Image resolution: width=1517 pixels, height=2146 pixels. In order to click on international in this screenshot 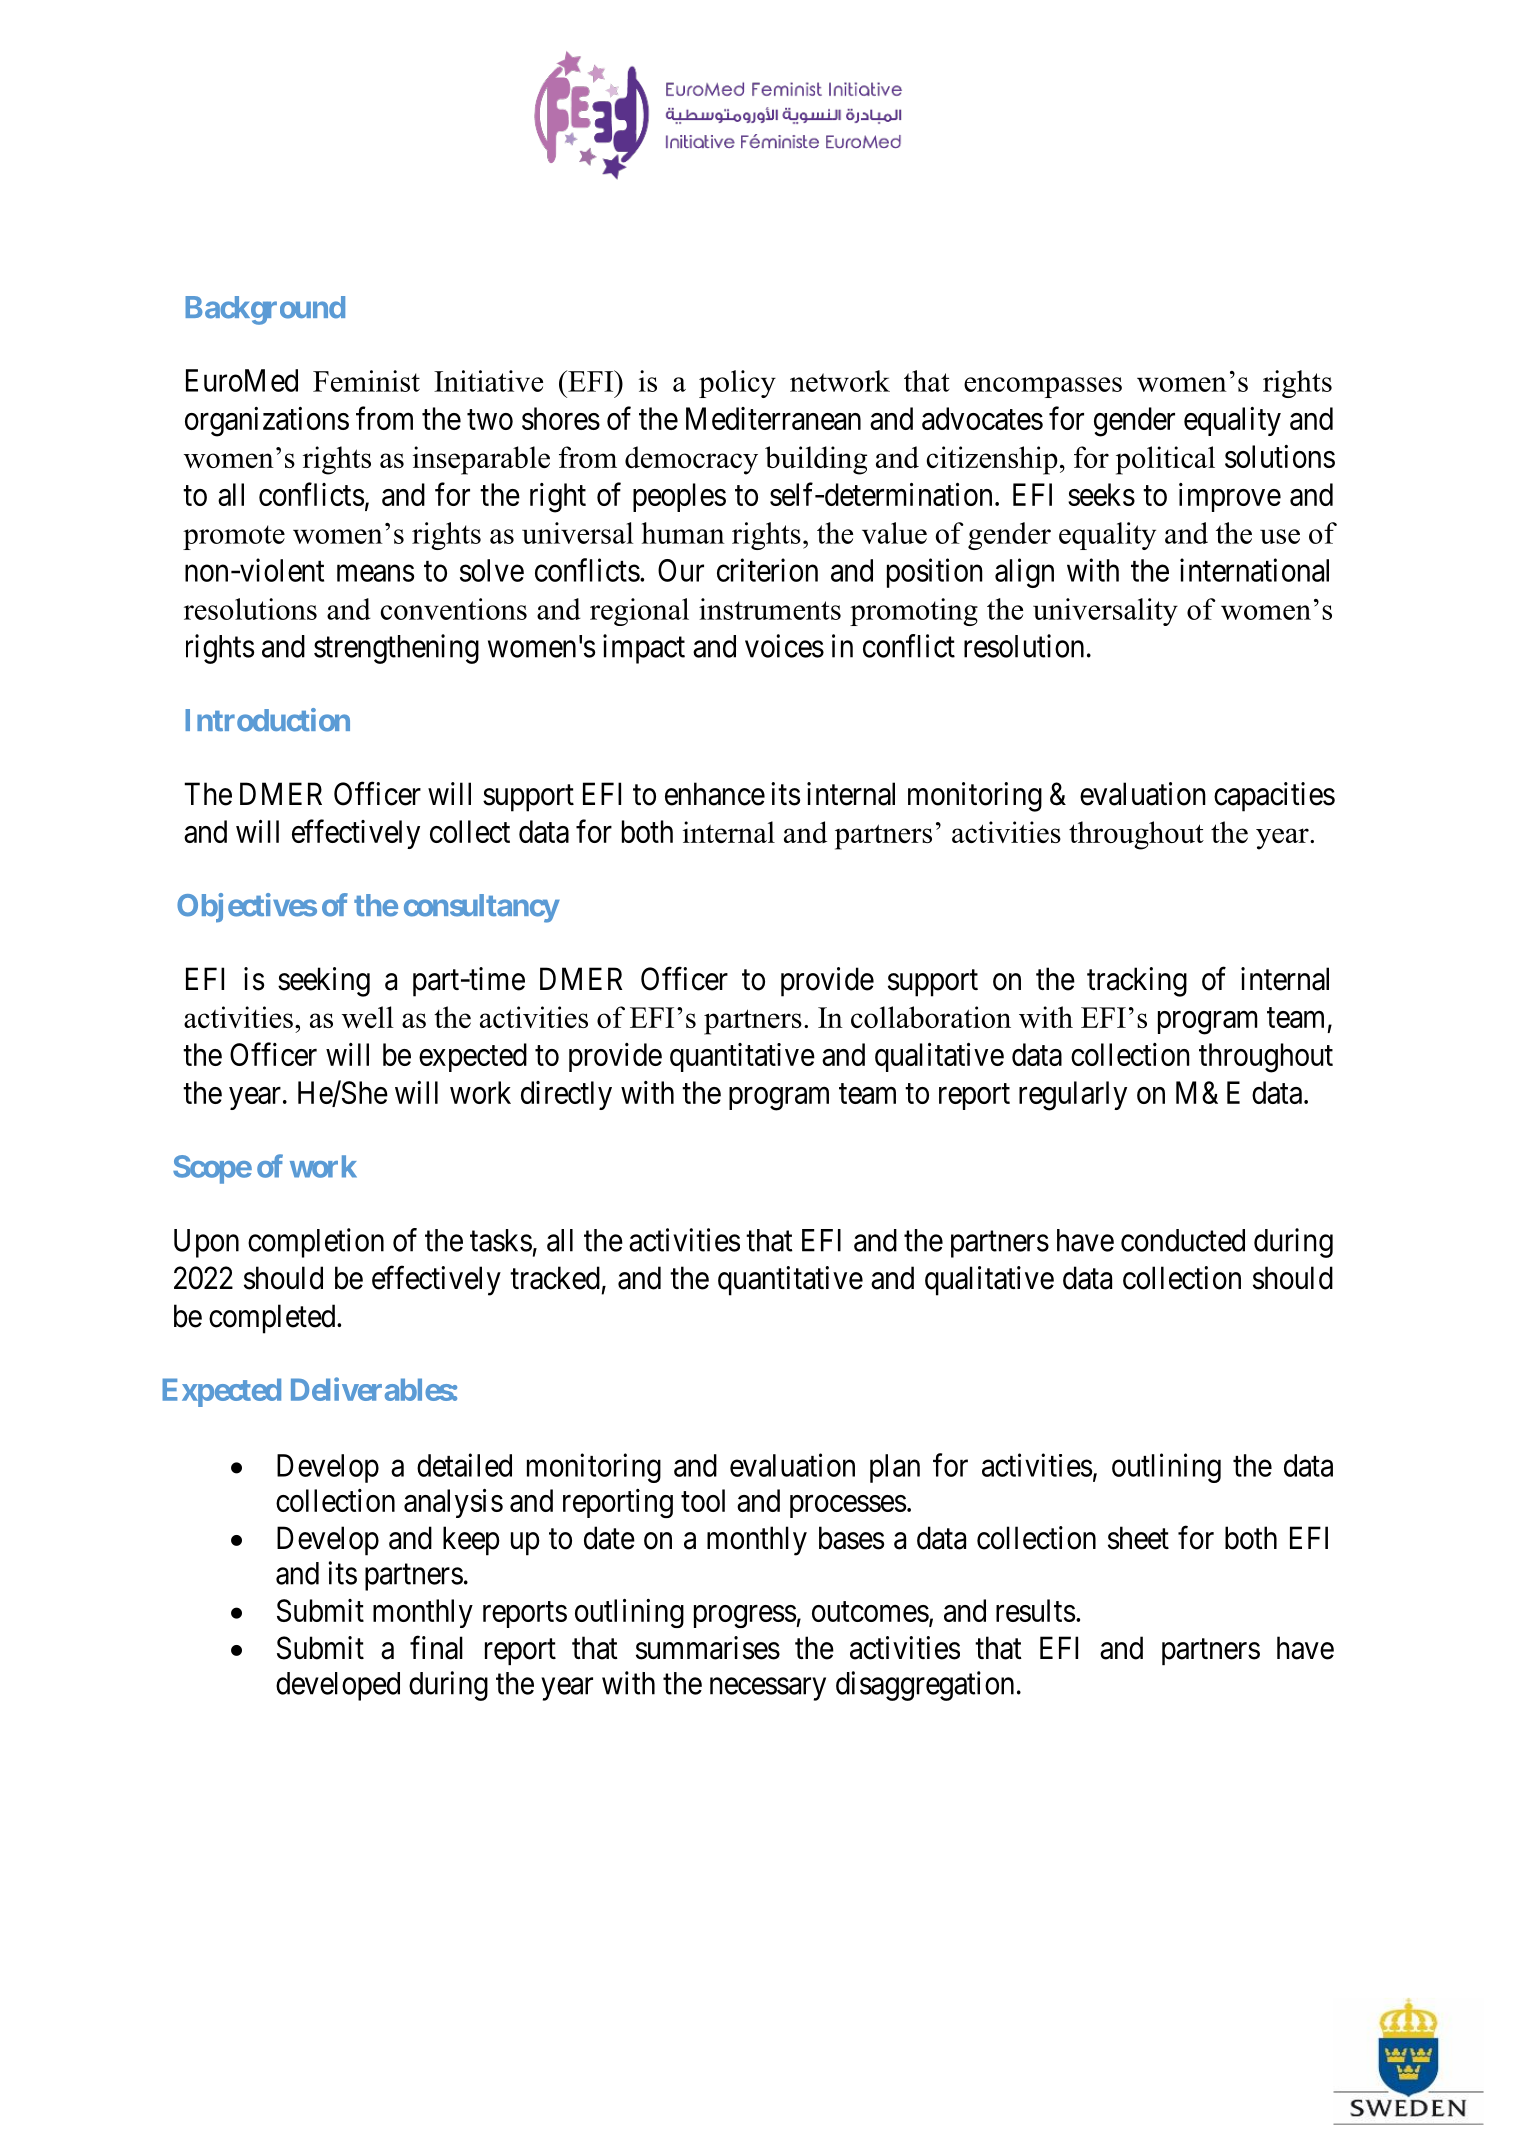, I will do `click(1254, 570)`.
